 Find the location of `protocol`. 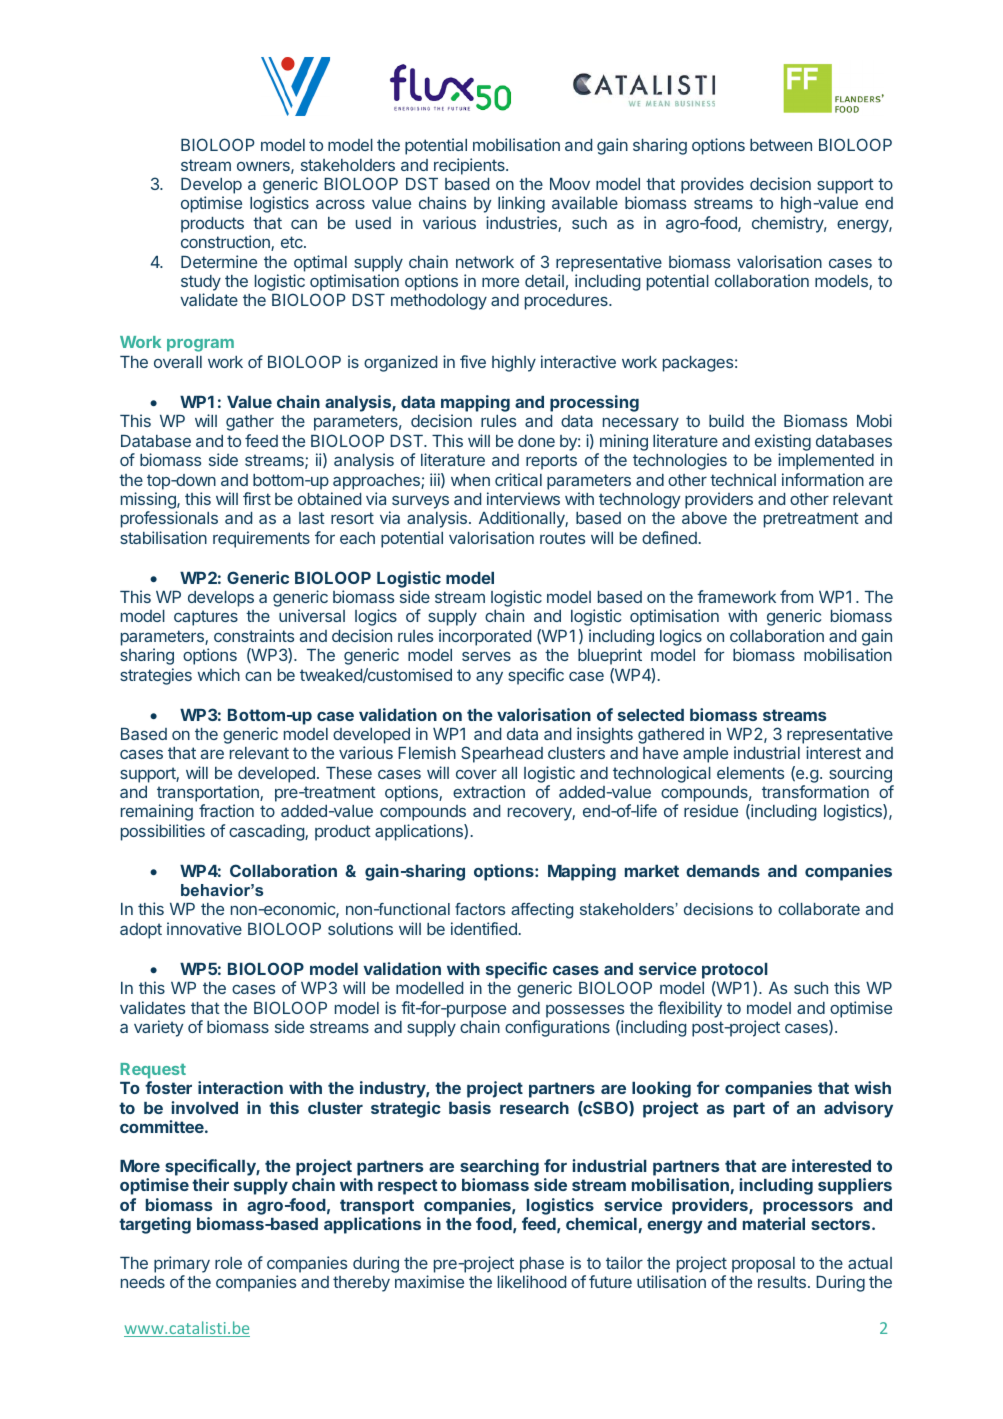

protocol is located at coordinates (735, 971).
